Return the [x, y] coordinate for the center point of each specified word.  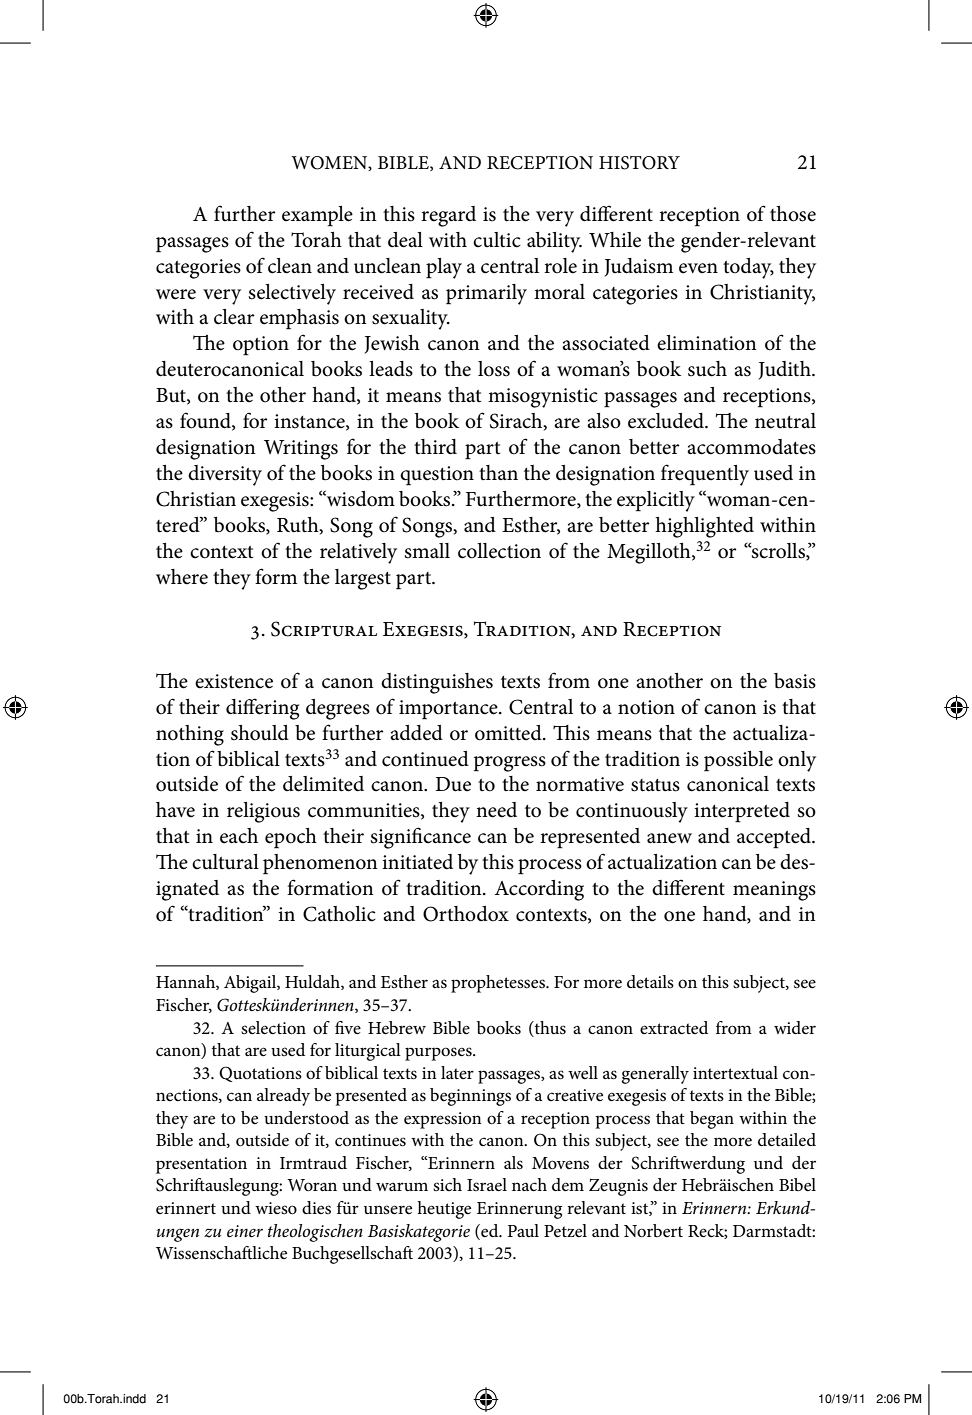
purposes [439, 1054]
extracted [674, 1028]
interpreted [742, 812]
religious [263, 812]
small [427, 551]
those [793, 214]
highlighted [704, 527]
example [317, 216]
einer [245, 1231]
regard [448, 216]
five [348, 1027]
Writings [301, 450]
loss [494, 369]
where [182, 577]
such [707, 369]
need [496, 810]
